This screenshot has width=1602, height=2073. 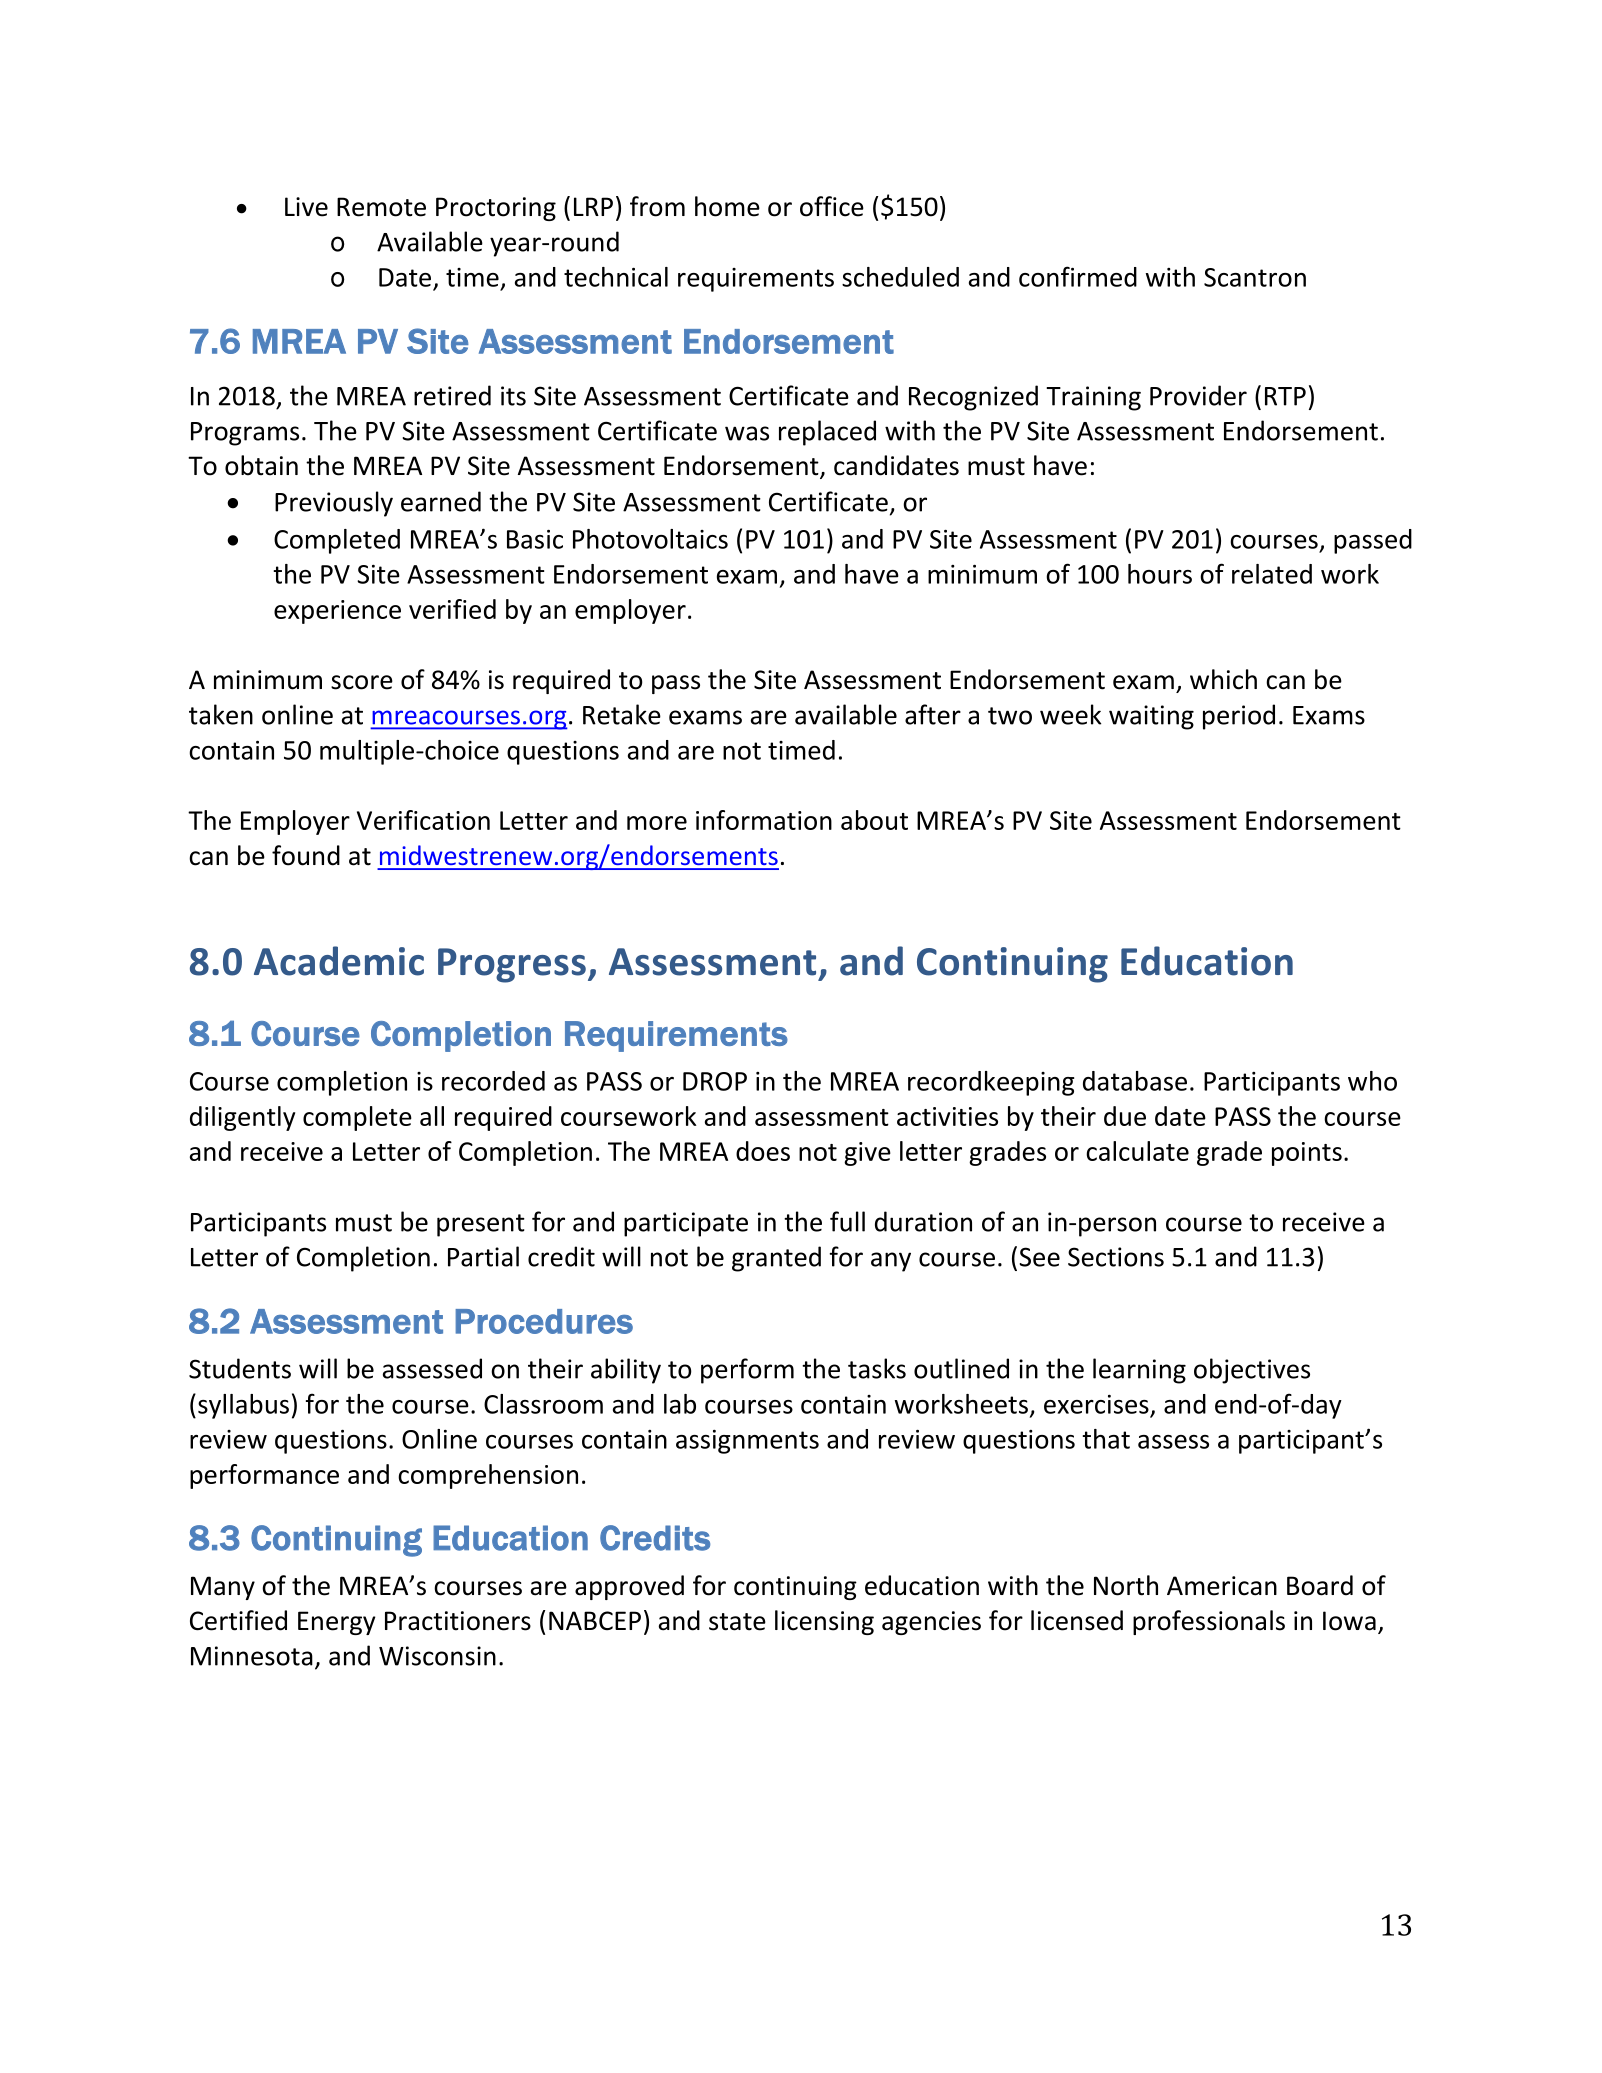 I want to click on office, so click(x=832, y=206).
